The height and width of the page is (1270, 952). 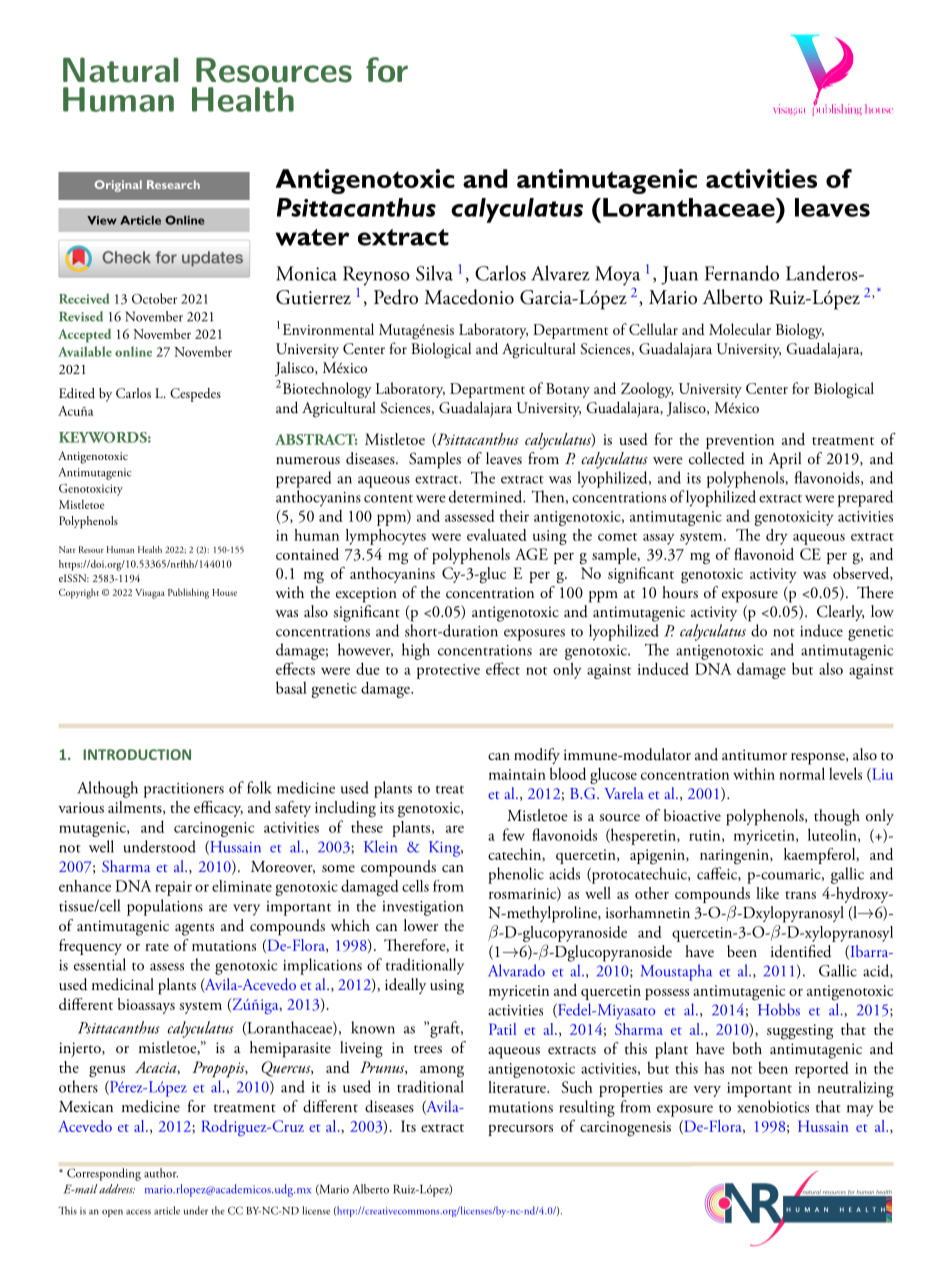 What do you see at coordinates (121, 70) in the page?
I see `Natural` at bounding box center [121, 70].
